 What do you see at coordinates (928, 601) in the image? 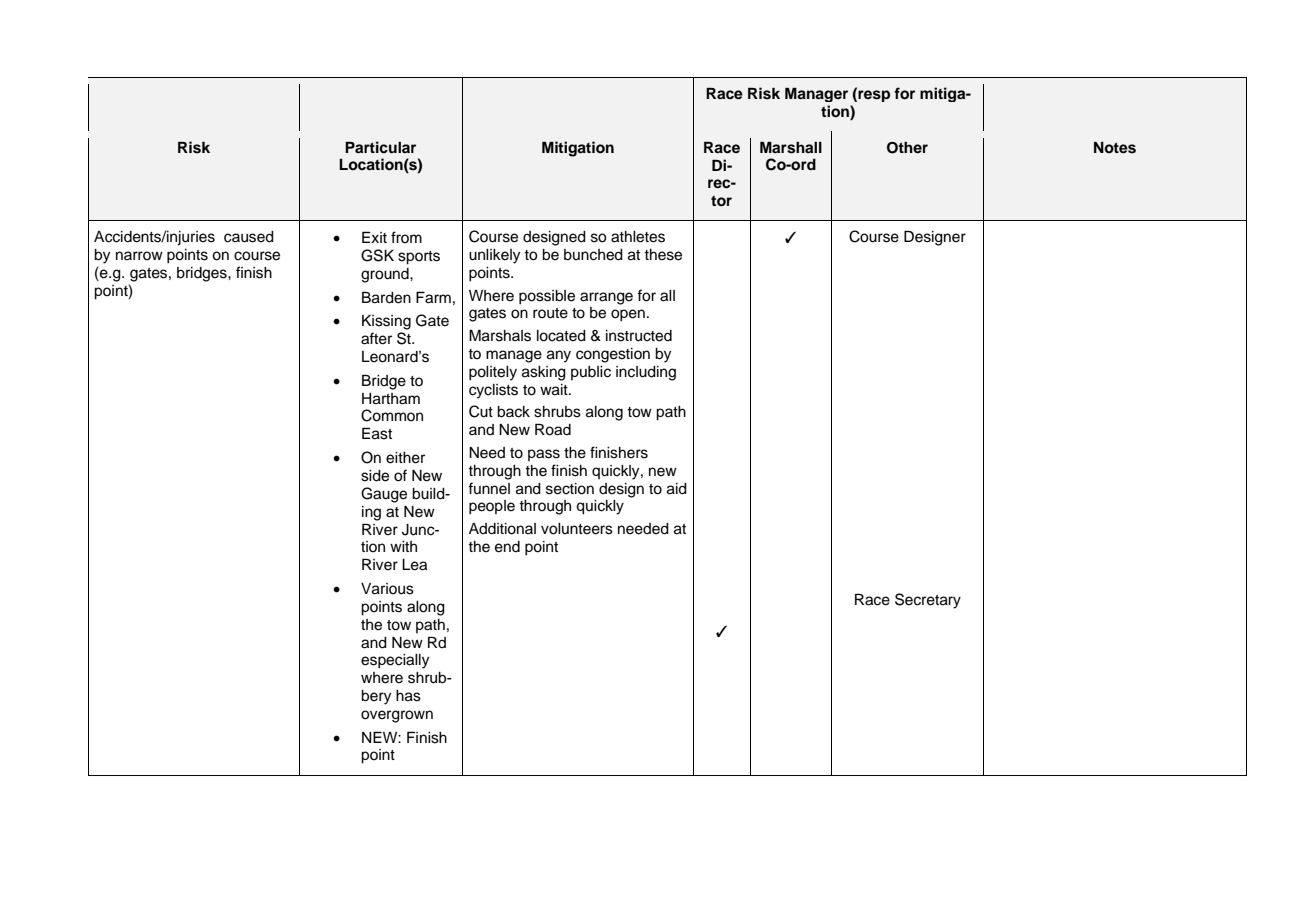
I see `Secretary` at bounding box center [928, 601].
